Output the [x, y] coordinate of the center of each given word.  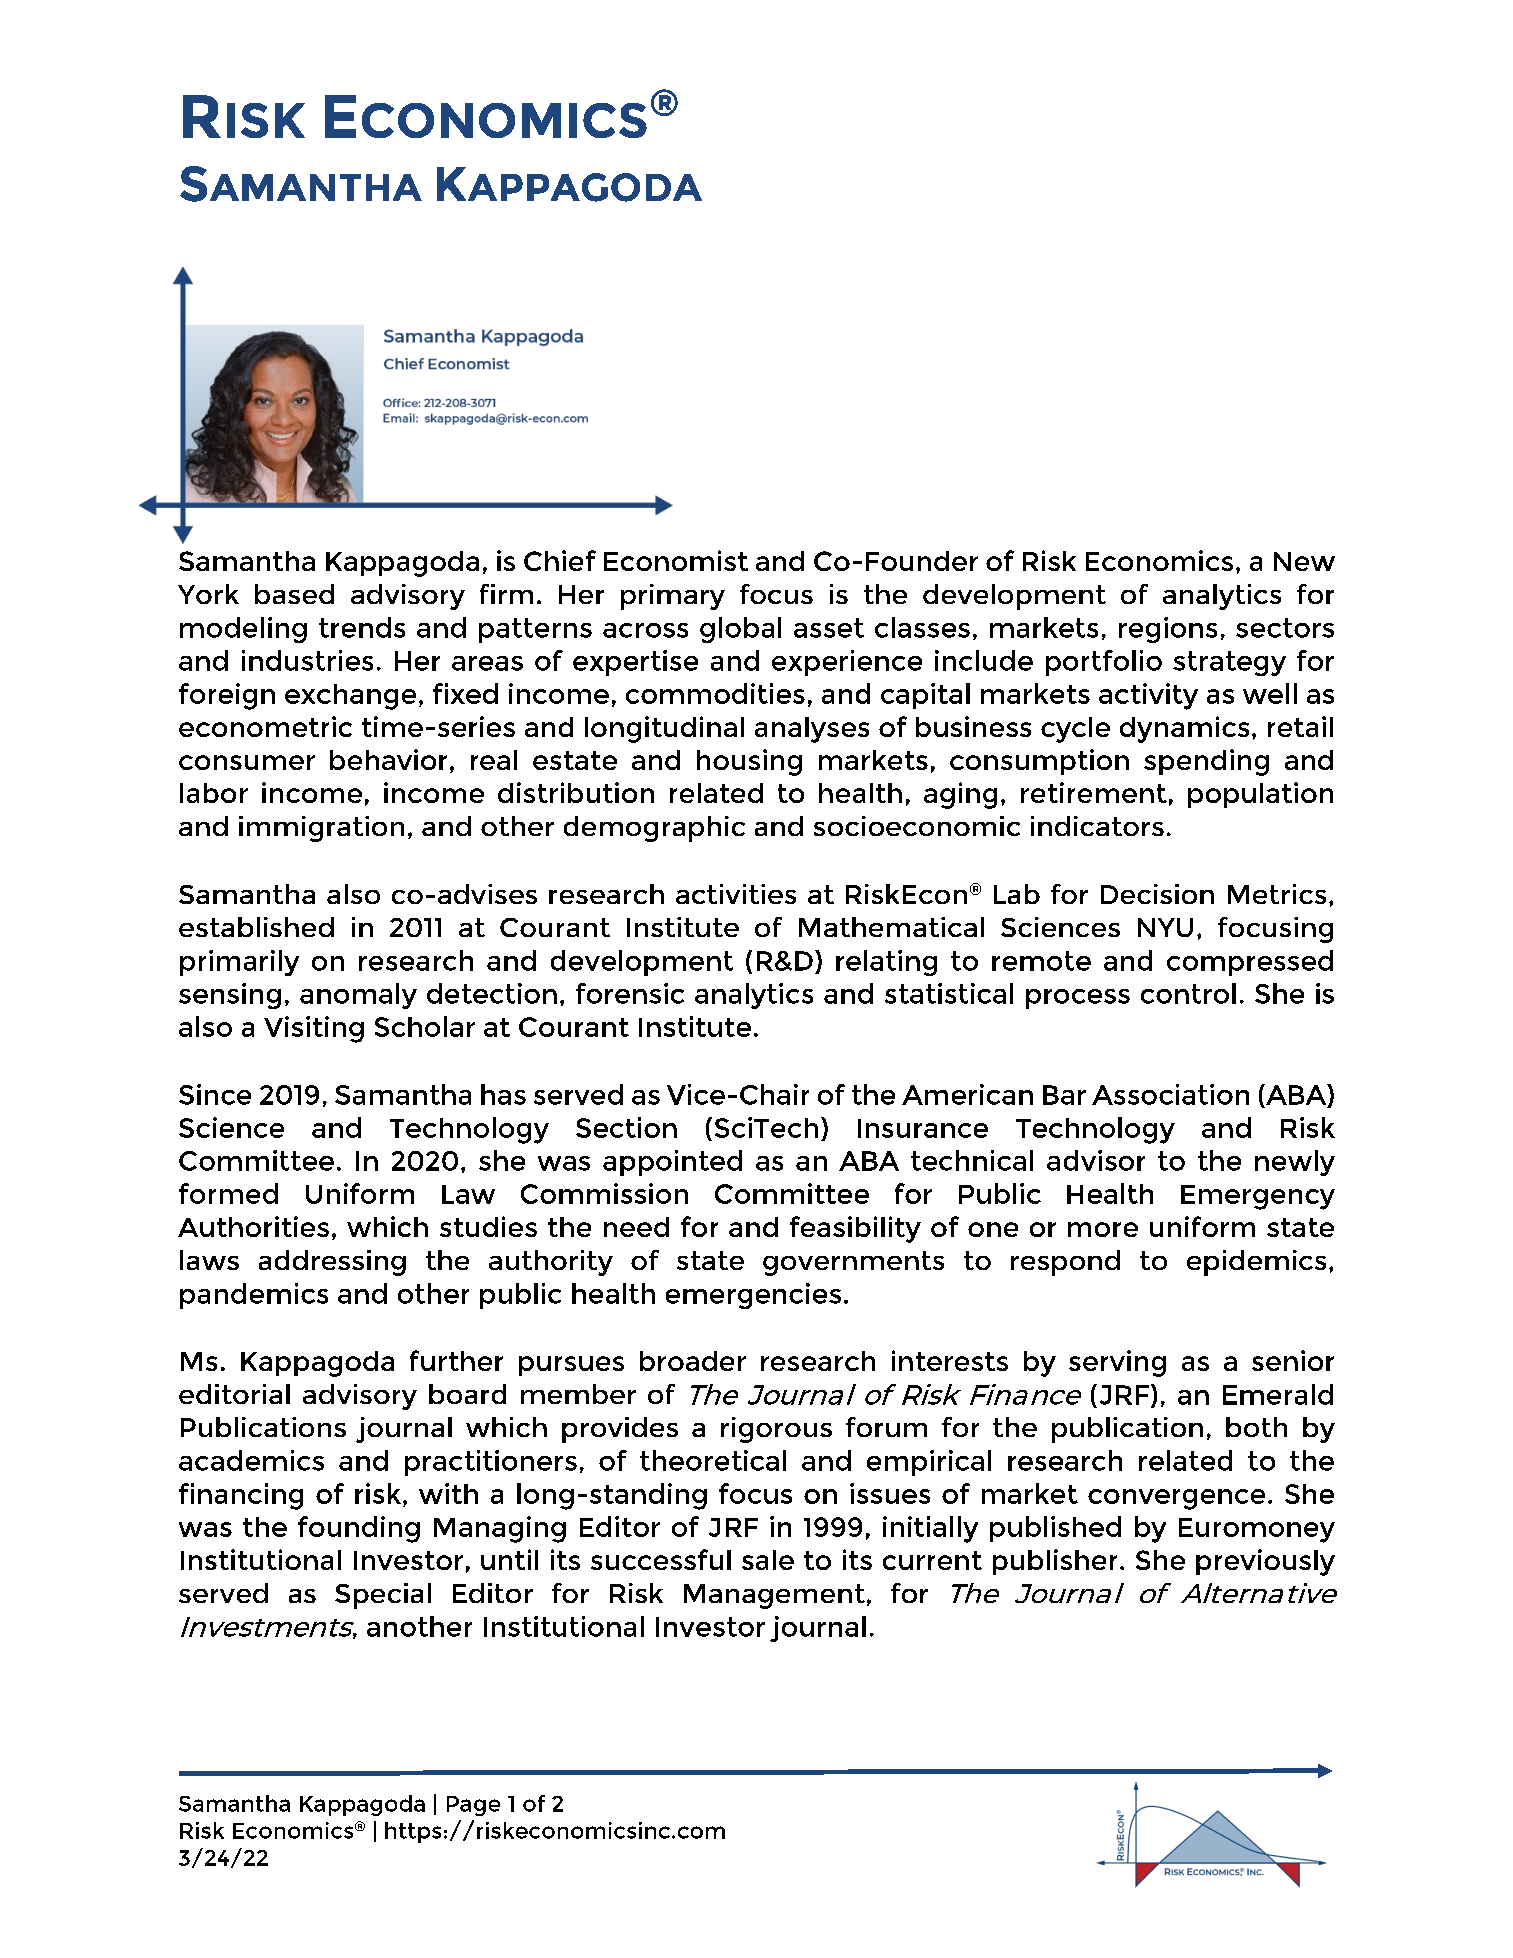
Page [473, 1806]
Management [774, 1596]
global [740, 630]
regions [1168, 630]
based [294, 594]
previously [1265, 1562]
